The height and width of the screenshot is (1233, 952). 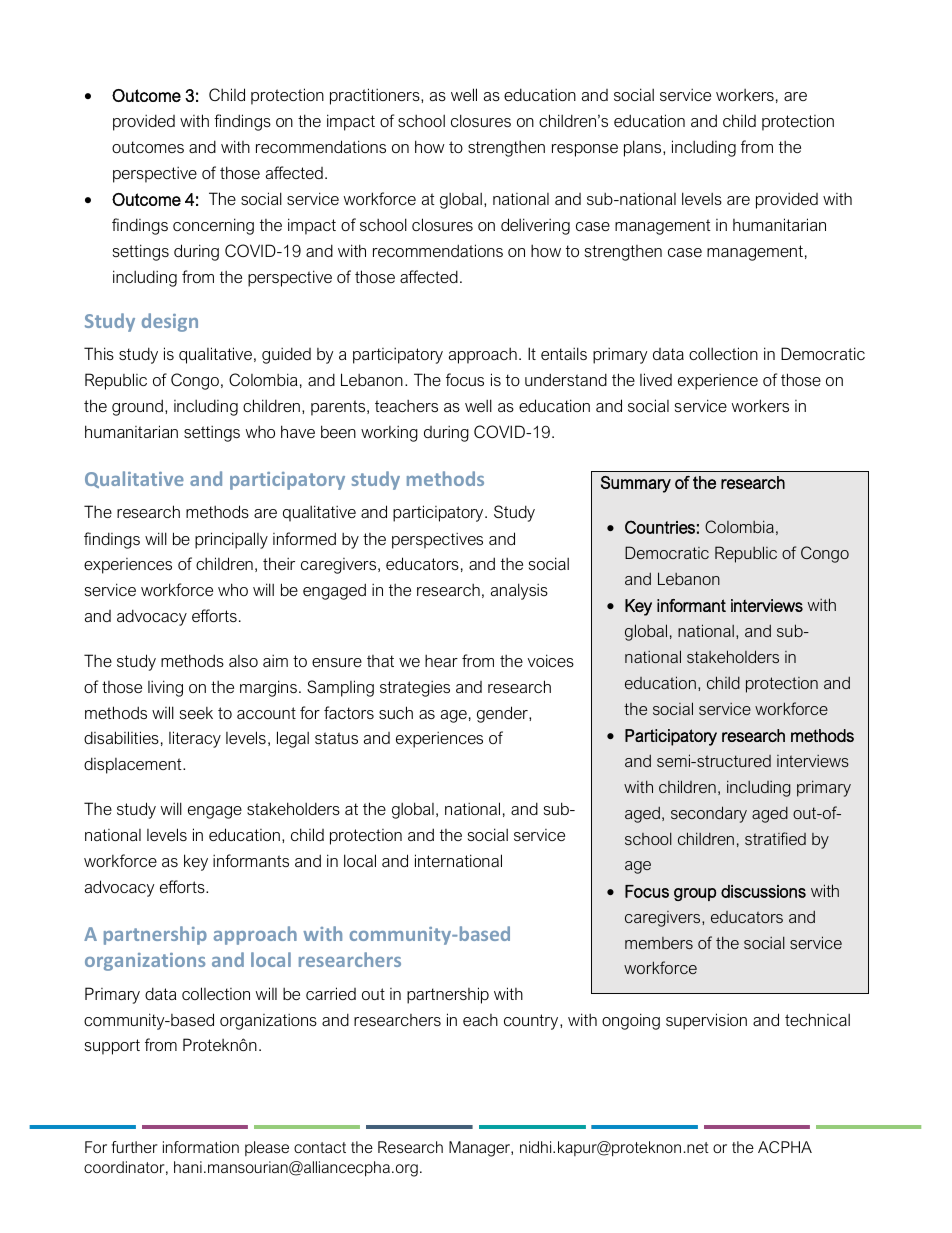 I want to click on lived, so click(x=656, y=379).
